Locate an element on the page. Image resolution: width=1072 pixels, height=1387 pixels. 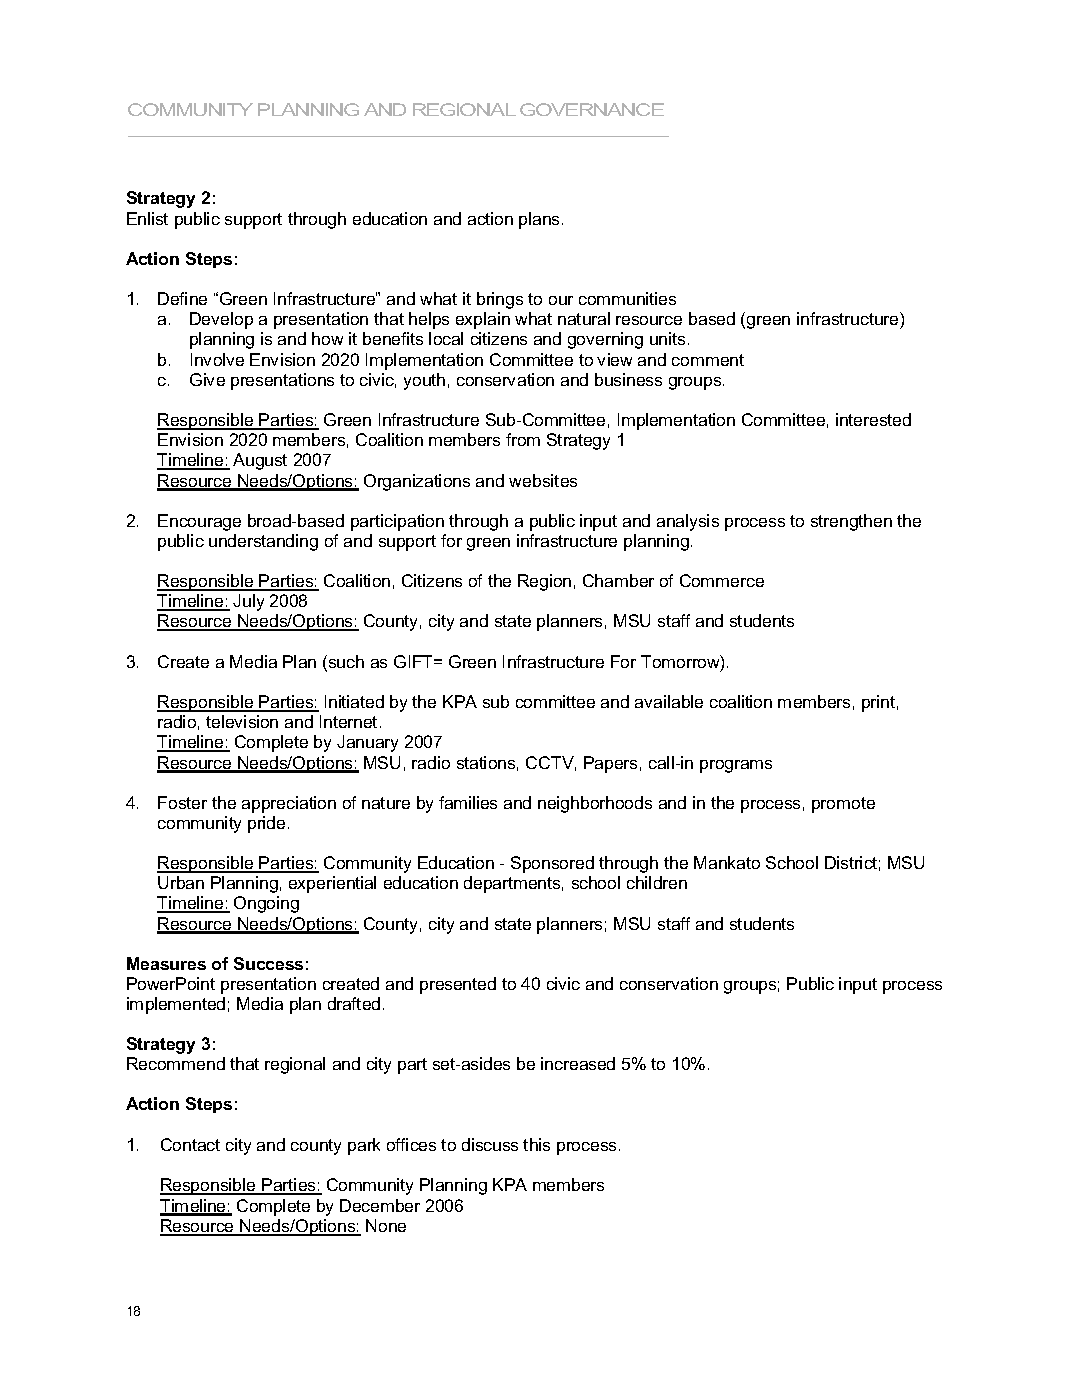
Enlist is located at coordinates (147, 218).
